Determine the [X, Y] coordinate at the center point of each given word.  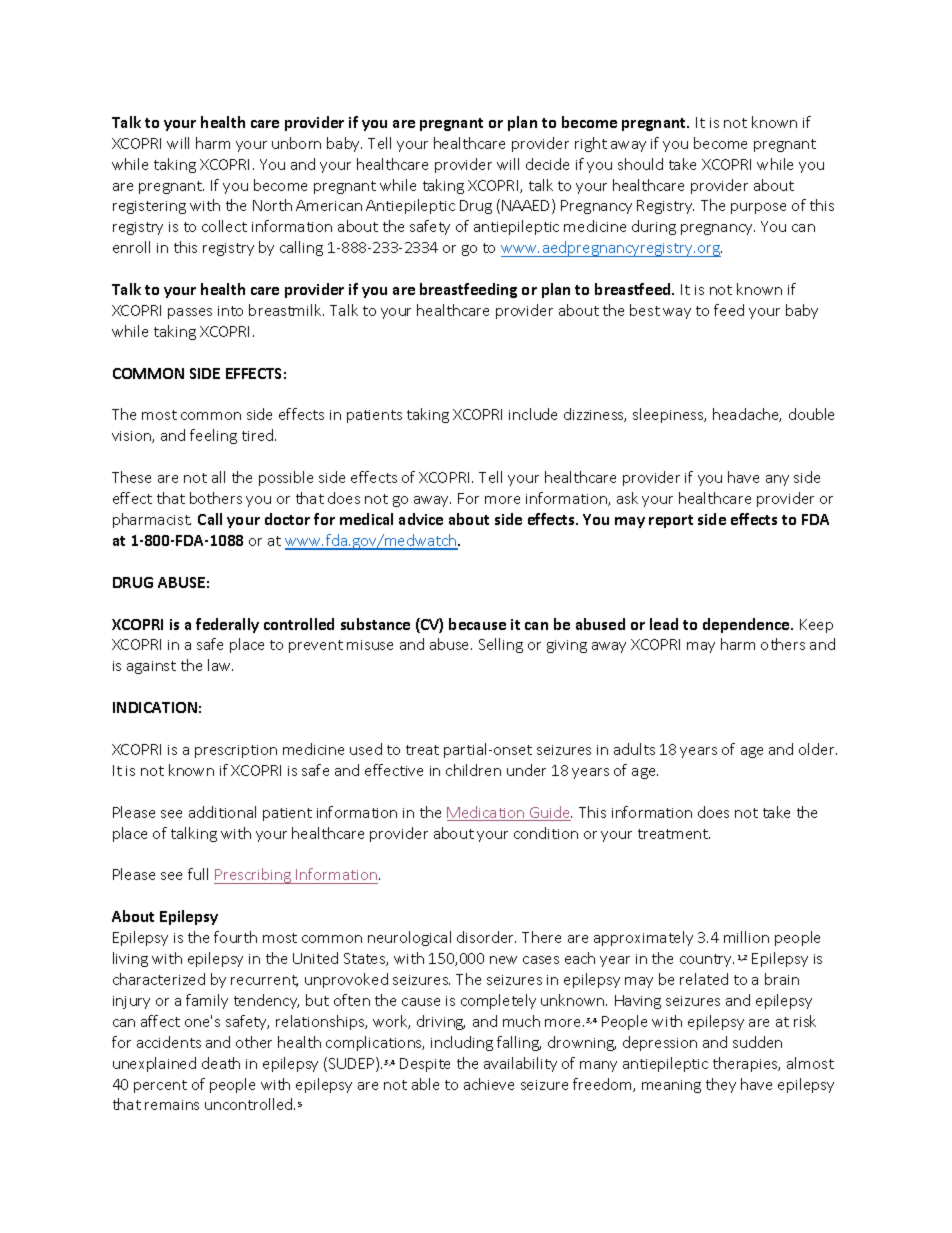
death [221, 1063]
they [721, 1085]
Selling [501, 645]
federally [227, 625]
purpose [758, 208]
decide [547, 164]
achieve [489, 1084]
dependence [747, 625]
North [272, 205]
